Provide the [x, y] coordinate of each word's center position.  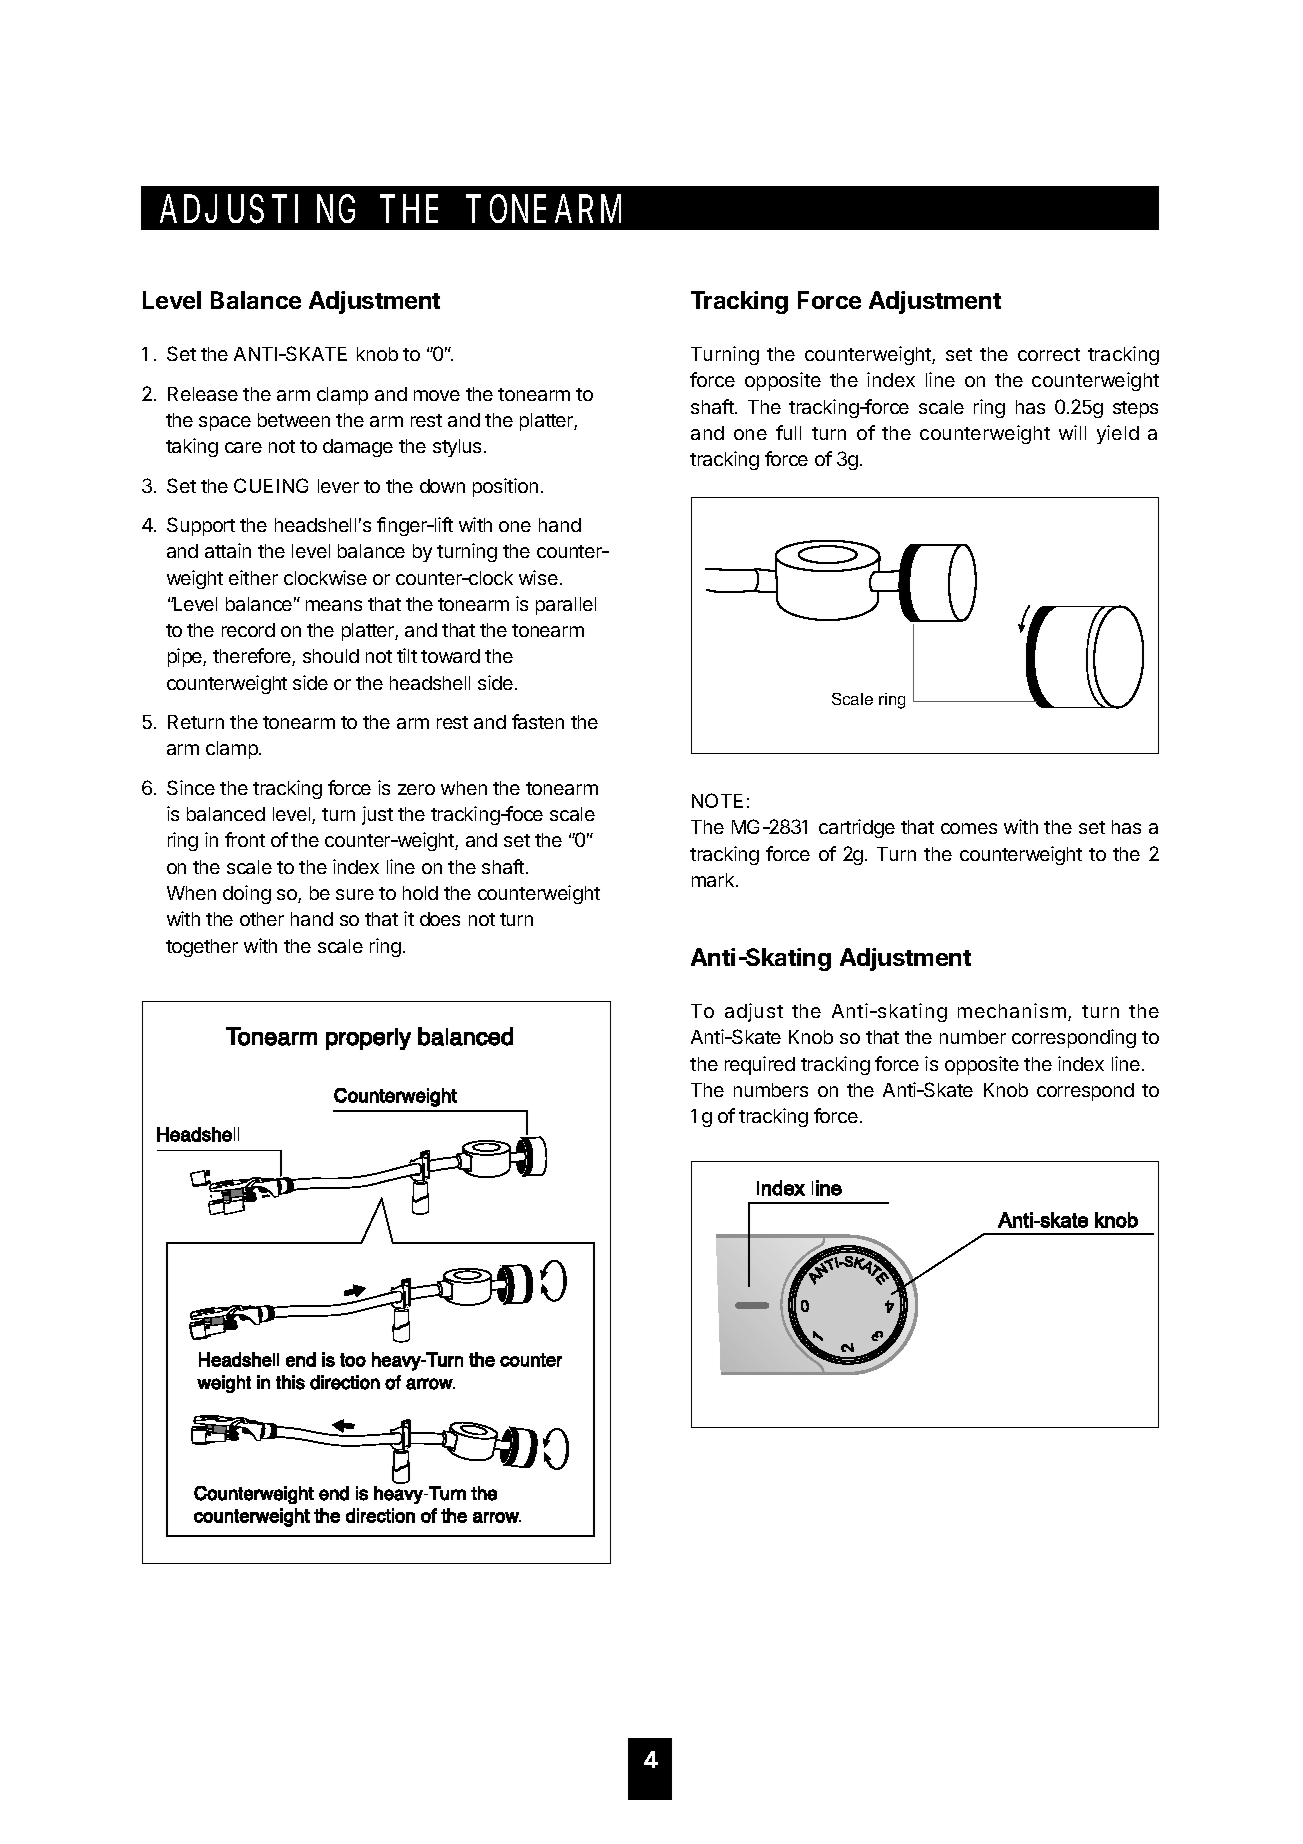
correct [1049, 354]
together [202, 948]
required [760, 1065]
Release [203, 394]
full [788, 432]
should [331, 656]
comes [969, 828]
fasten [538, 721]
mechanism [1012, 1010]
